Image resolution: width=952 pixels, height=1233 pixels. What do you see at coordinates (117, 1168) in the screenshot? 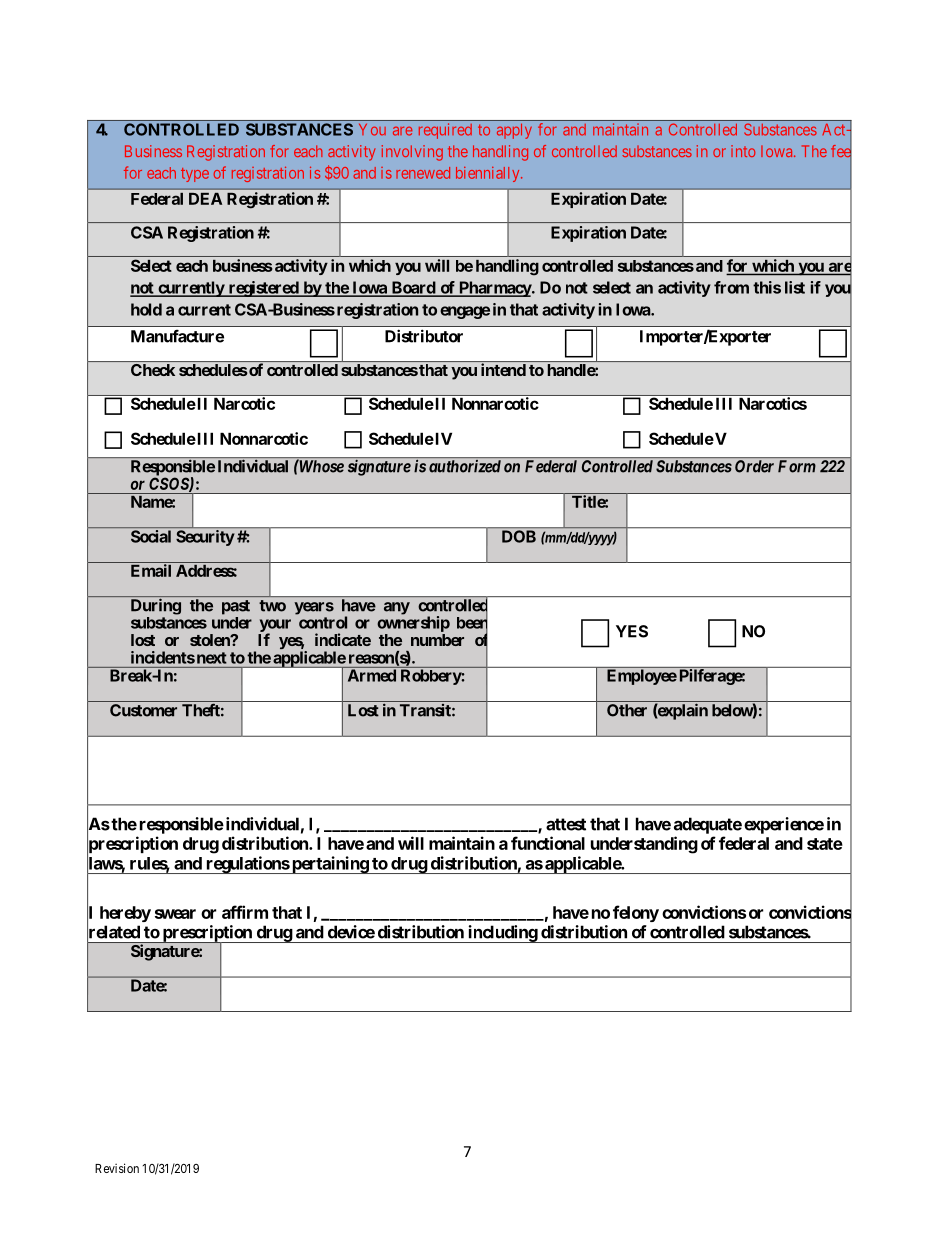
I see `Revision` at bounding box center [117, 1168].
